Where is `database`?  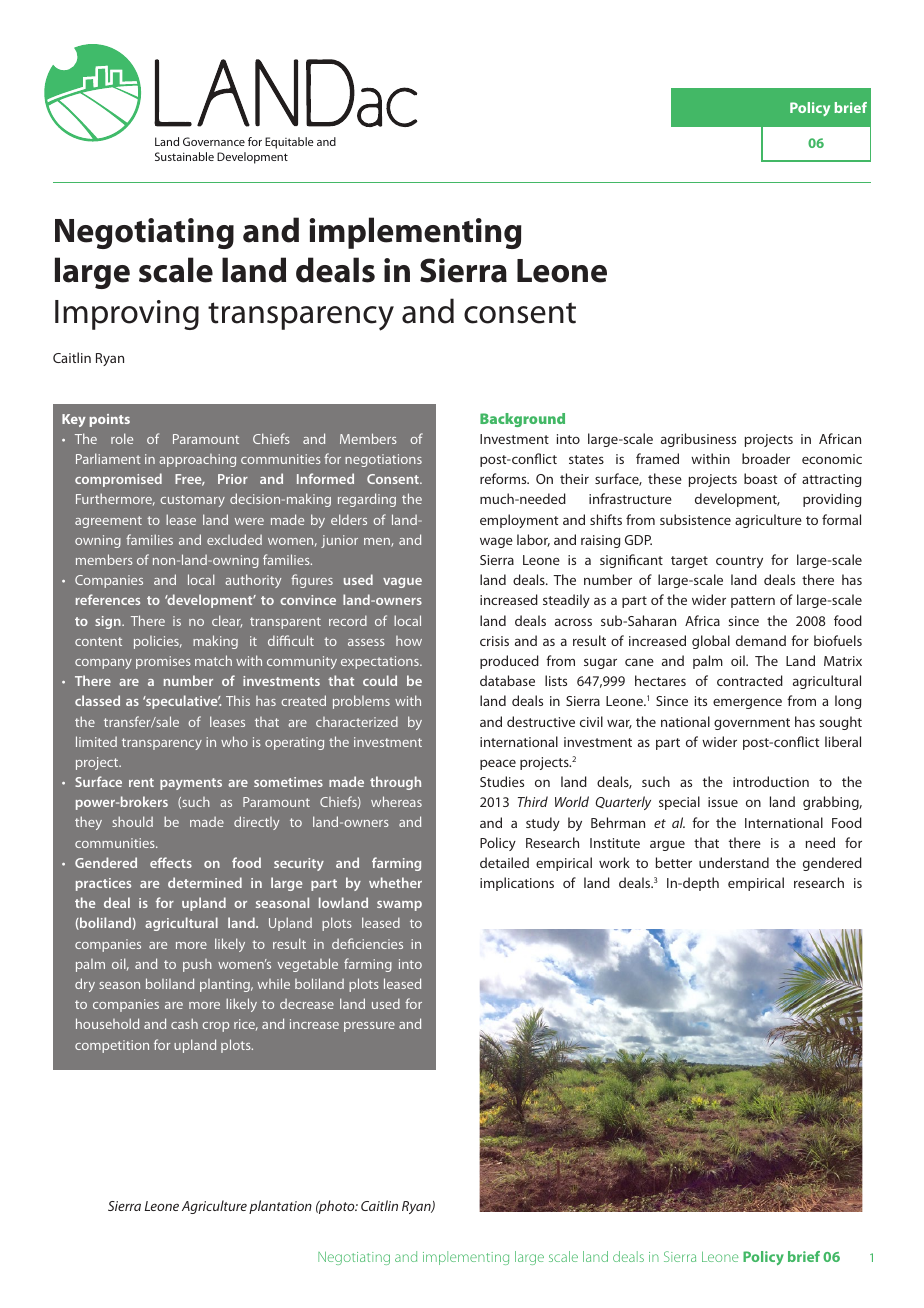 database is located at coordinates (507, 680).
